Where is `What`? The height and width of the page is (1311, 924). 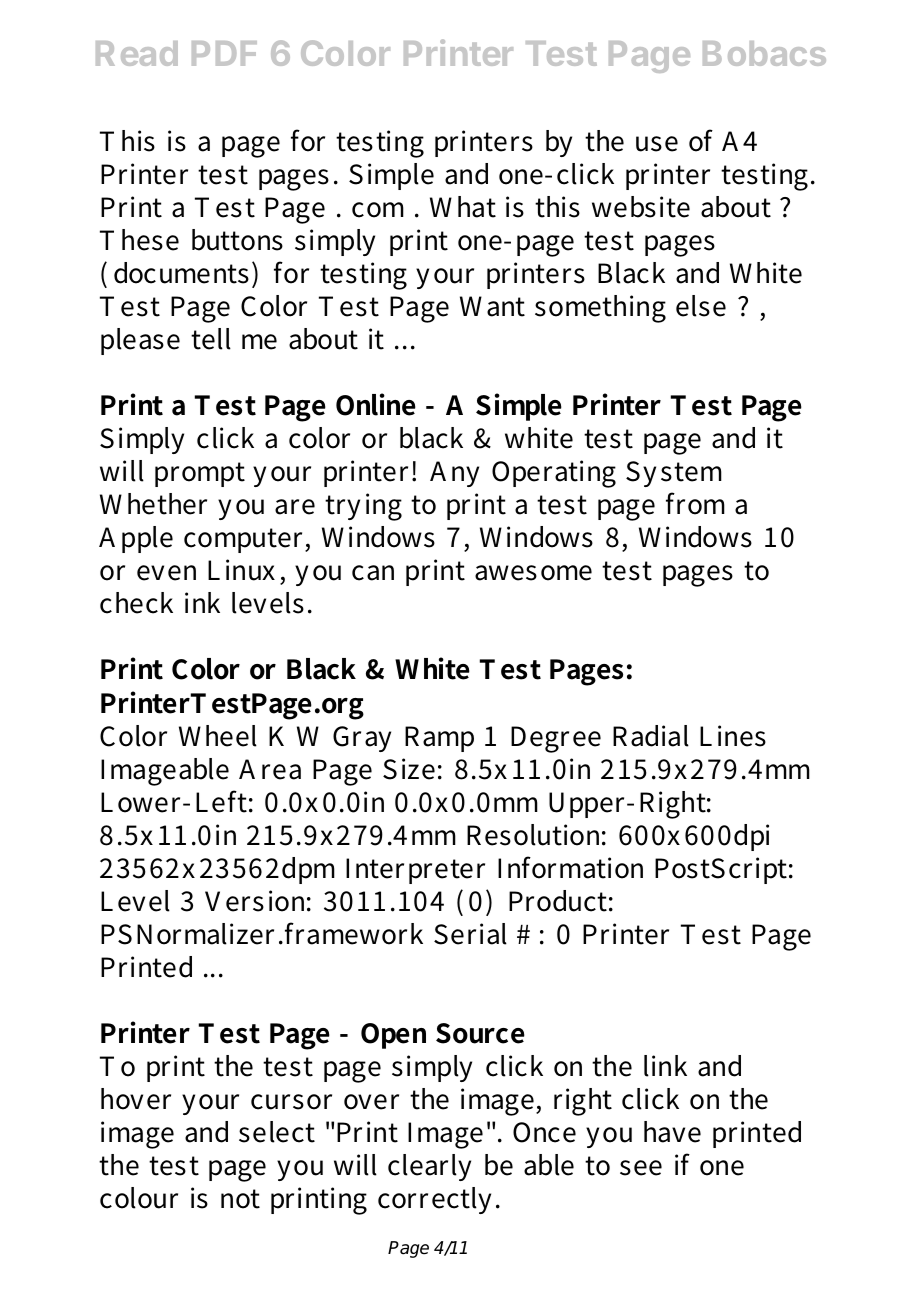
What is located at coordinates (463, 207).
